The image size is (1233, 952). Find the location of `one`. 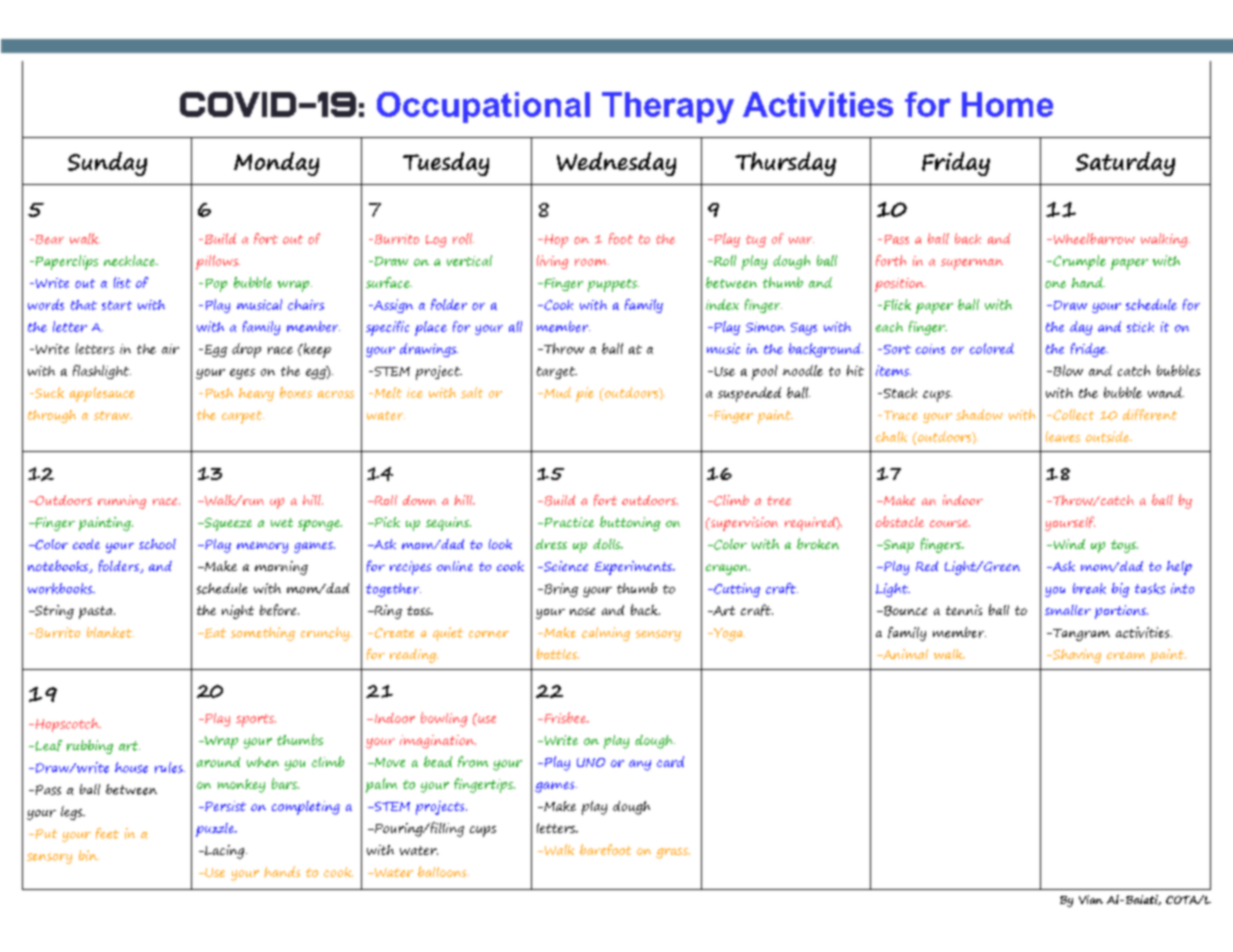

one is located at coordinates (1055, 284).
